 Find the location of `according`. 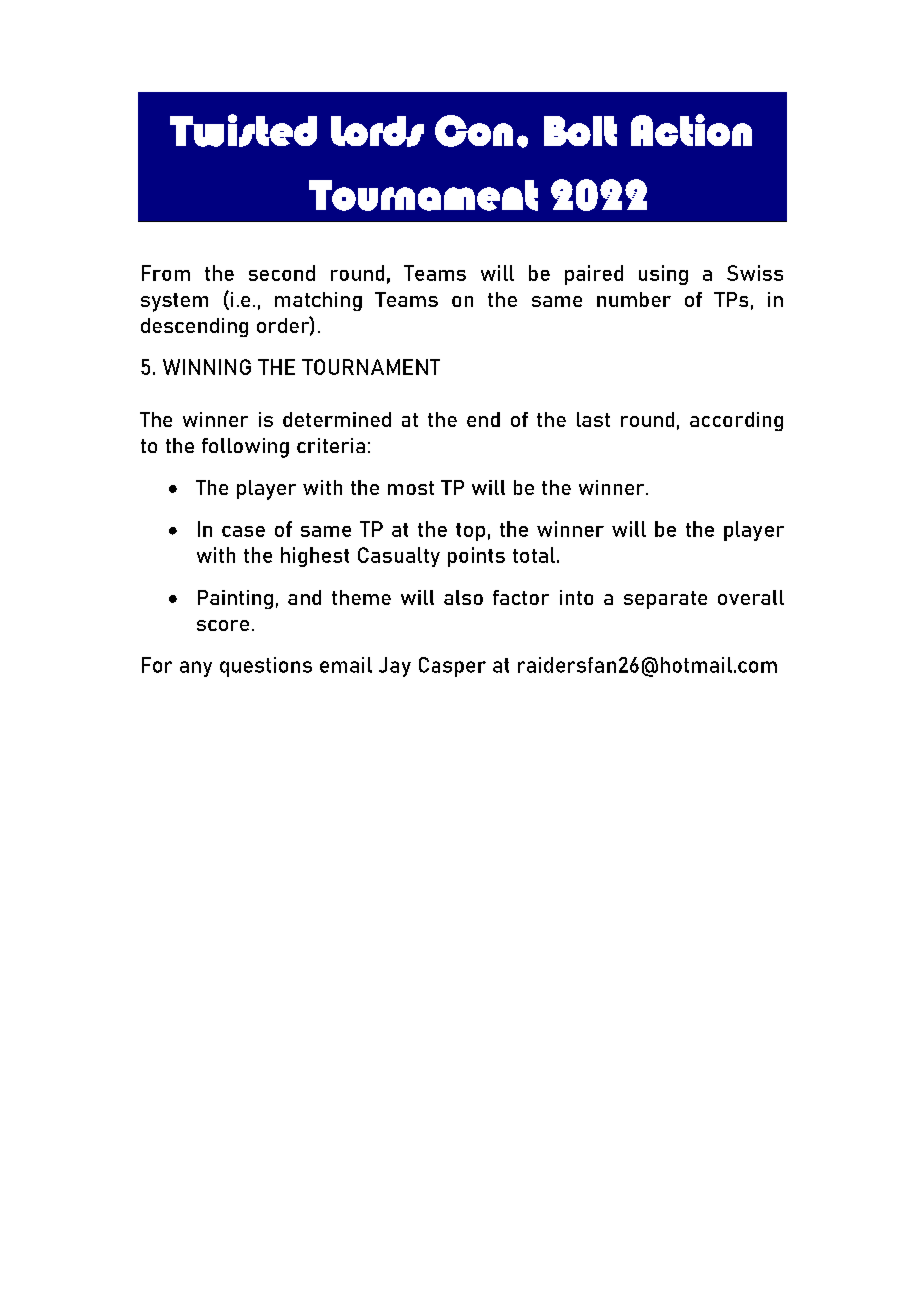

according is located at coordinates (736, 421).
